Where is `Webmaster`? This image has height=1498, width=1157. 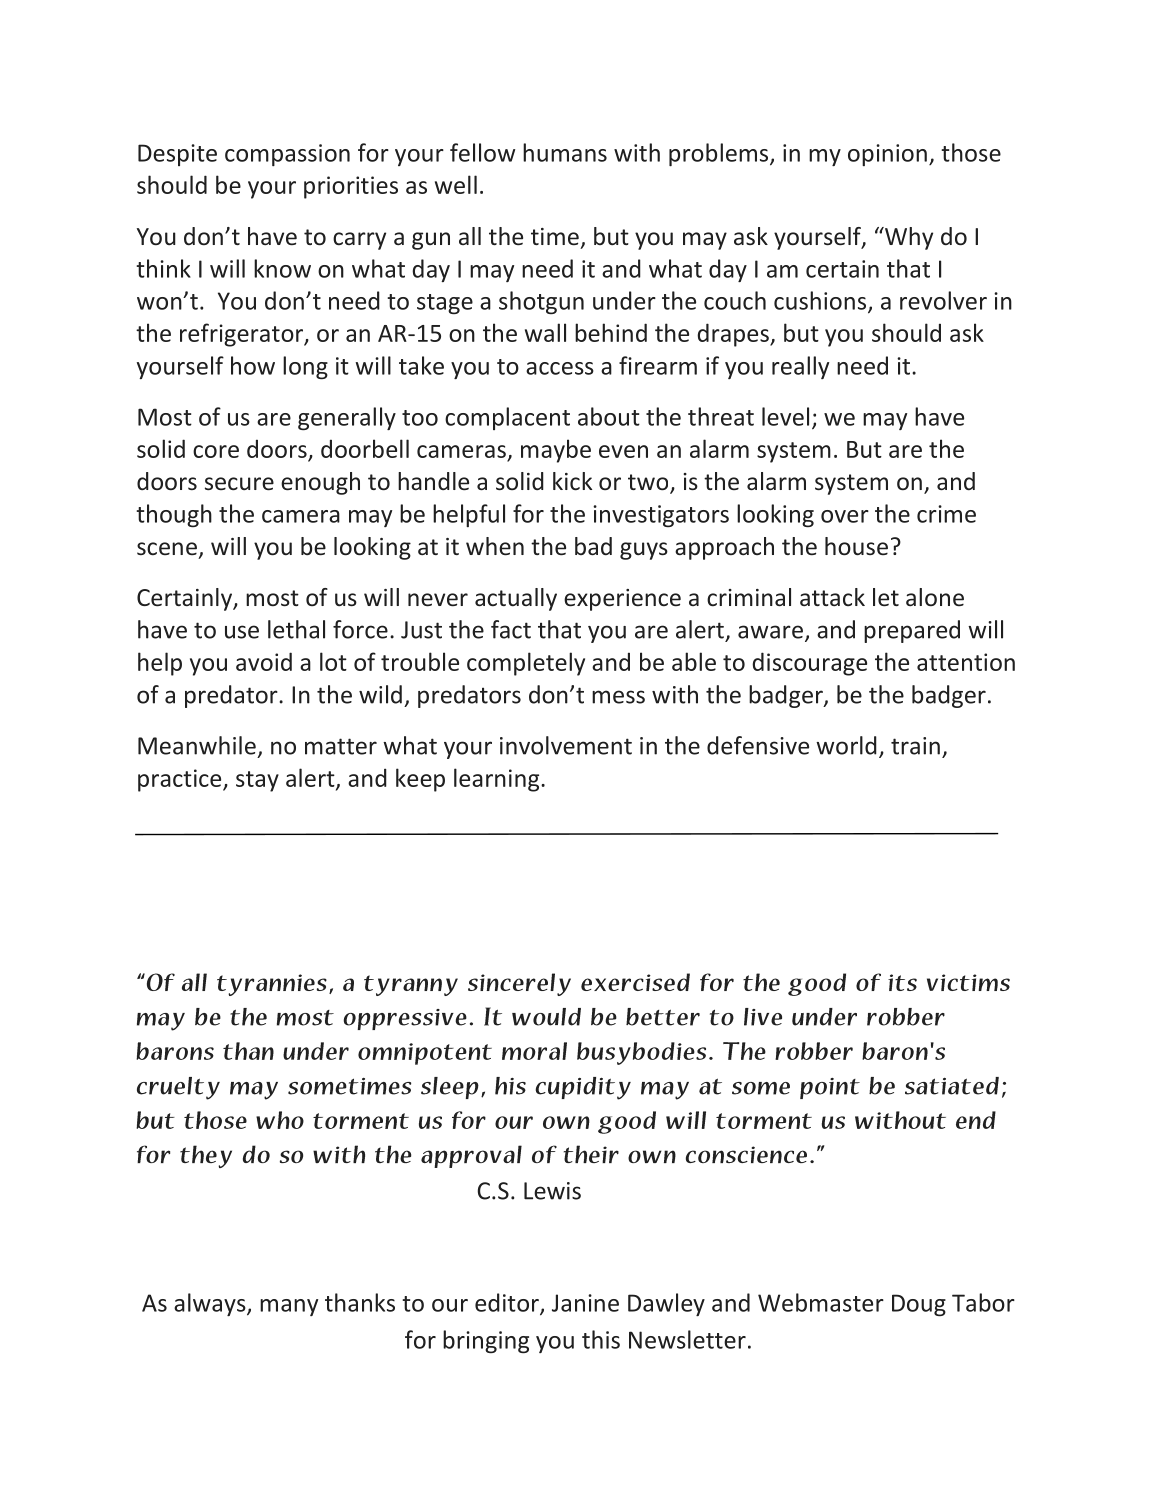 Webmaster is located at coordinates (821, 1302).
